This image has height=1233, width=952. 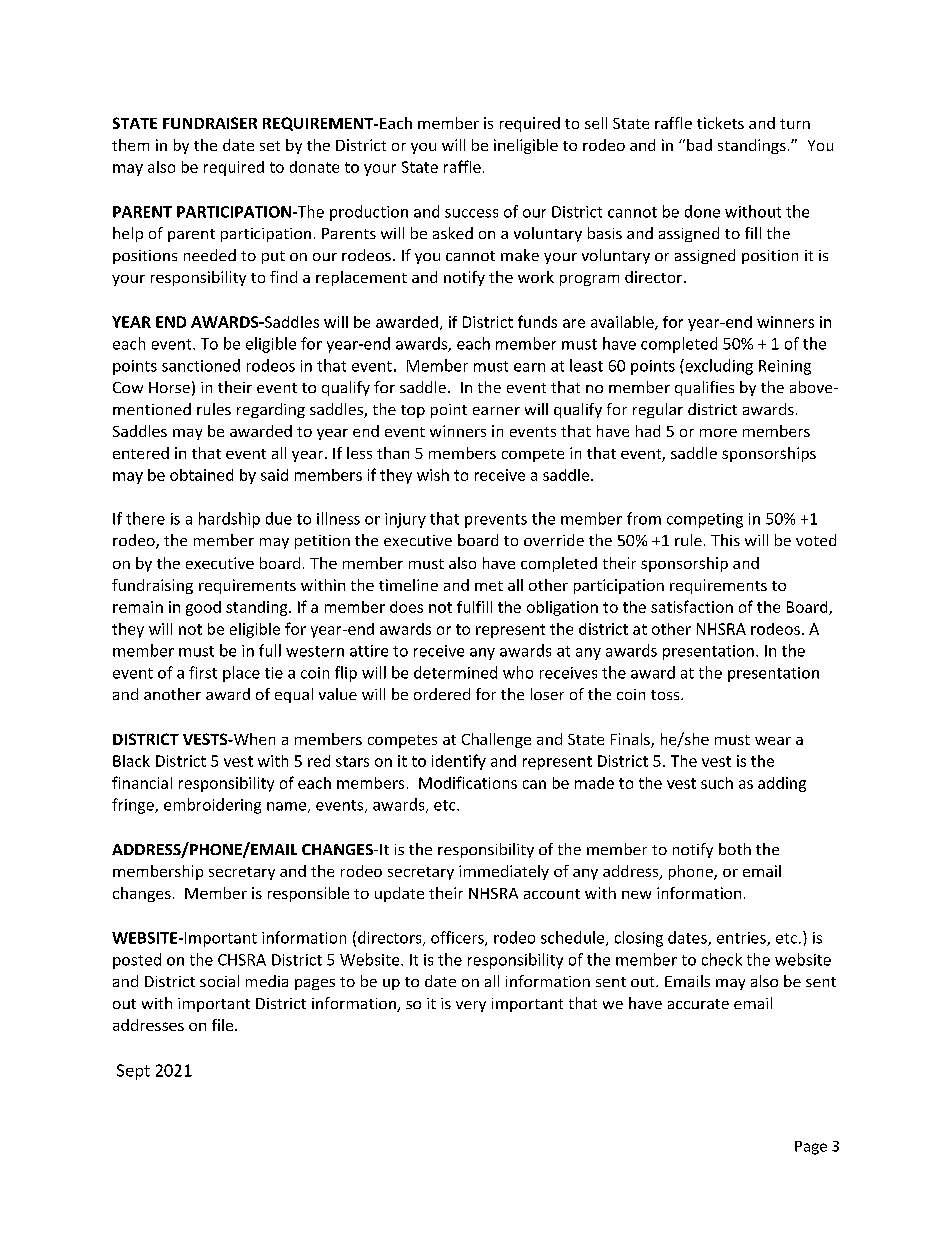 What do you see at coordinates (471, 1006) in the image?
I see `very` at bounding box center [471, 1006].
